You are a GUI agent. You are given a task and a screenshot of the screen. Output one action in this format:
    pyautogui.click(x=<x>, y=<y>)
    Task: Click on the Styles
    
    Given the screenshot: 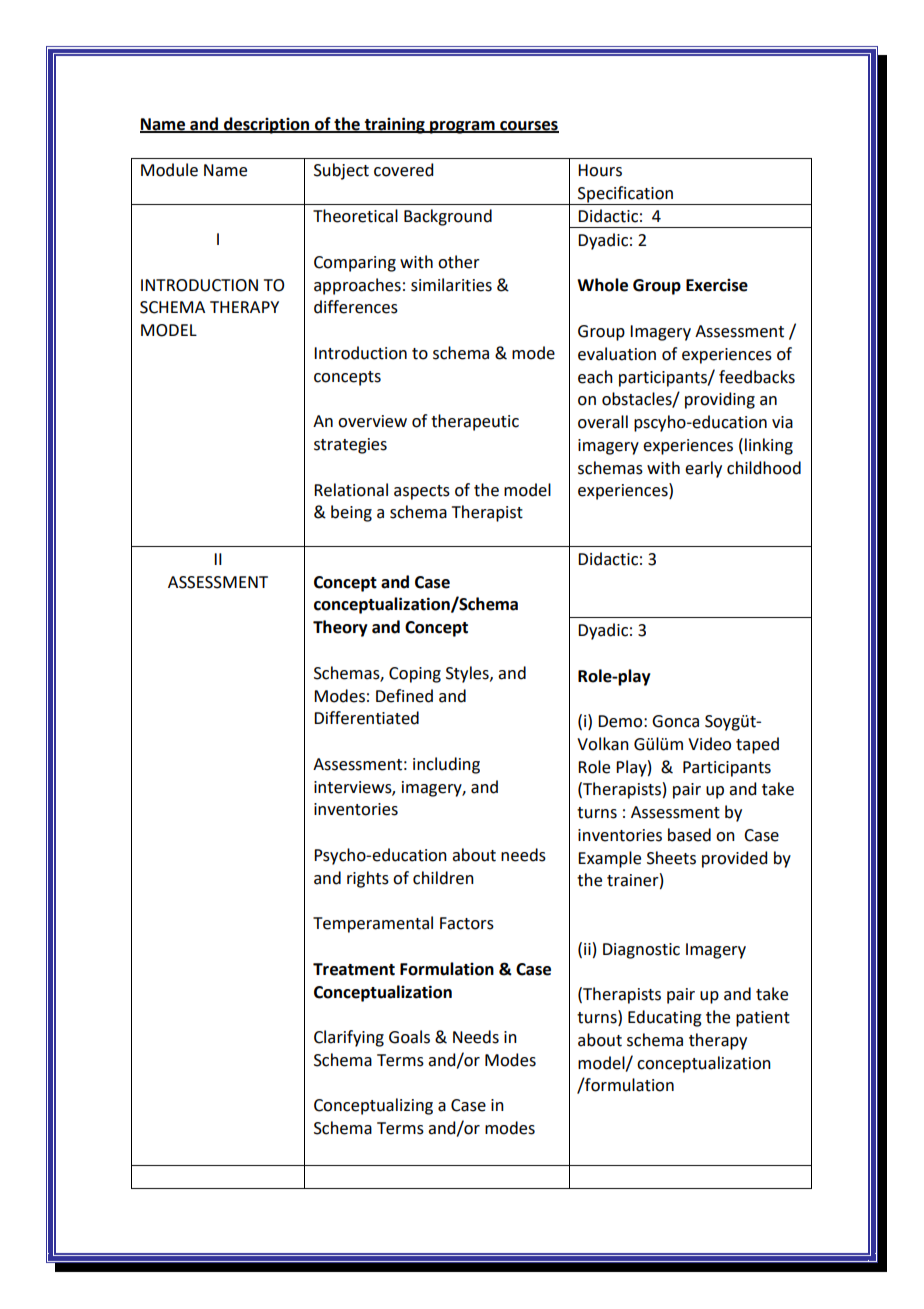 What is the action you would take?
    pyautogui.click(x=468, y=674)
